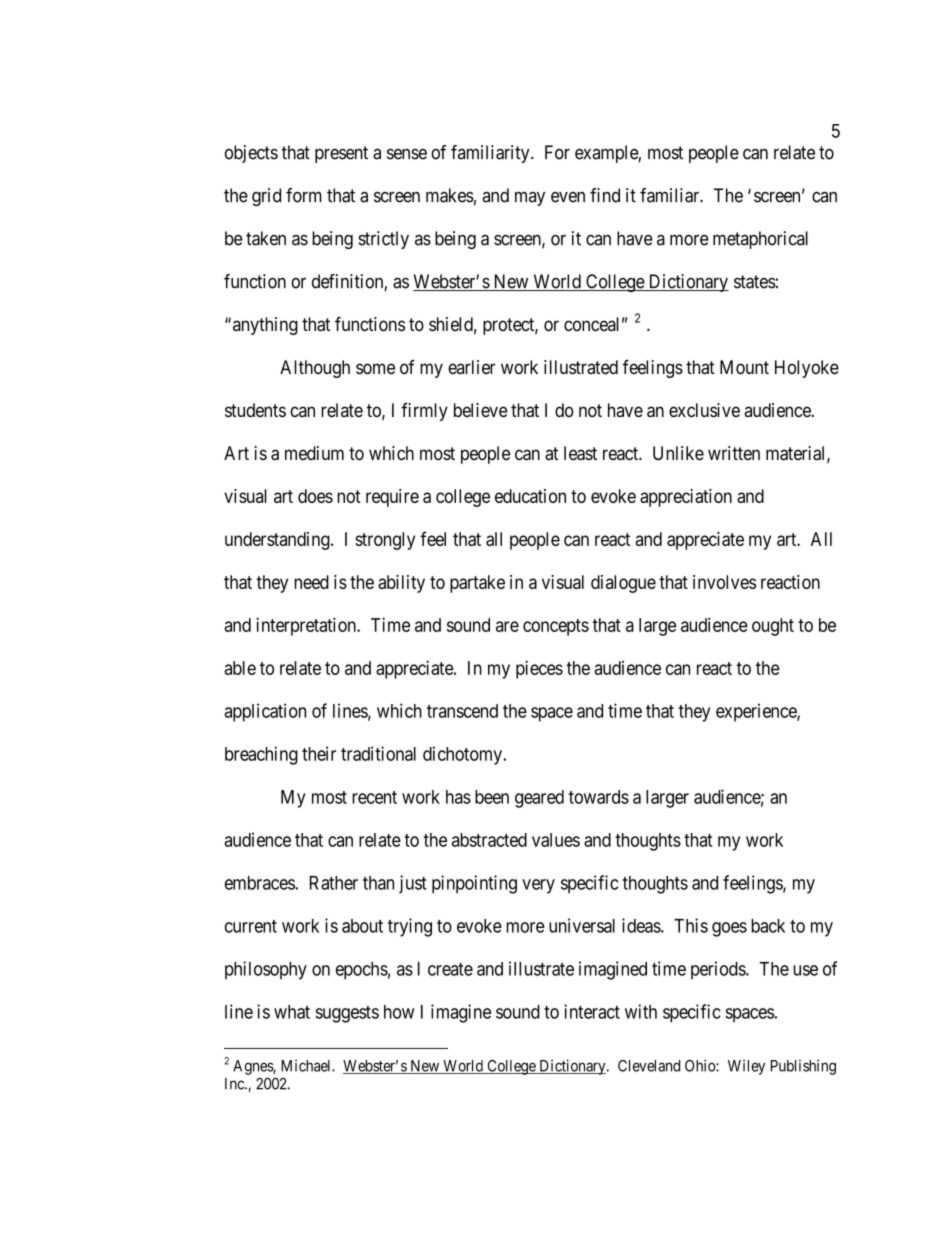  I want to click on geared, so click(539, 799).
